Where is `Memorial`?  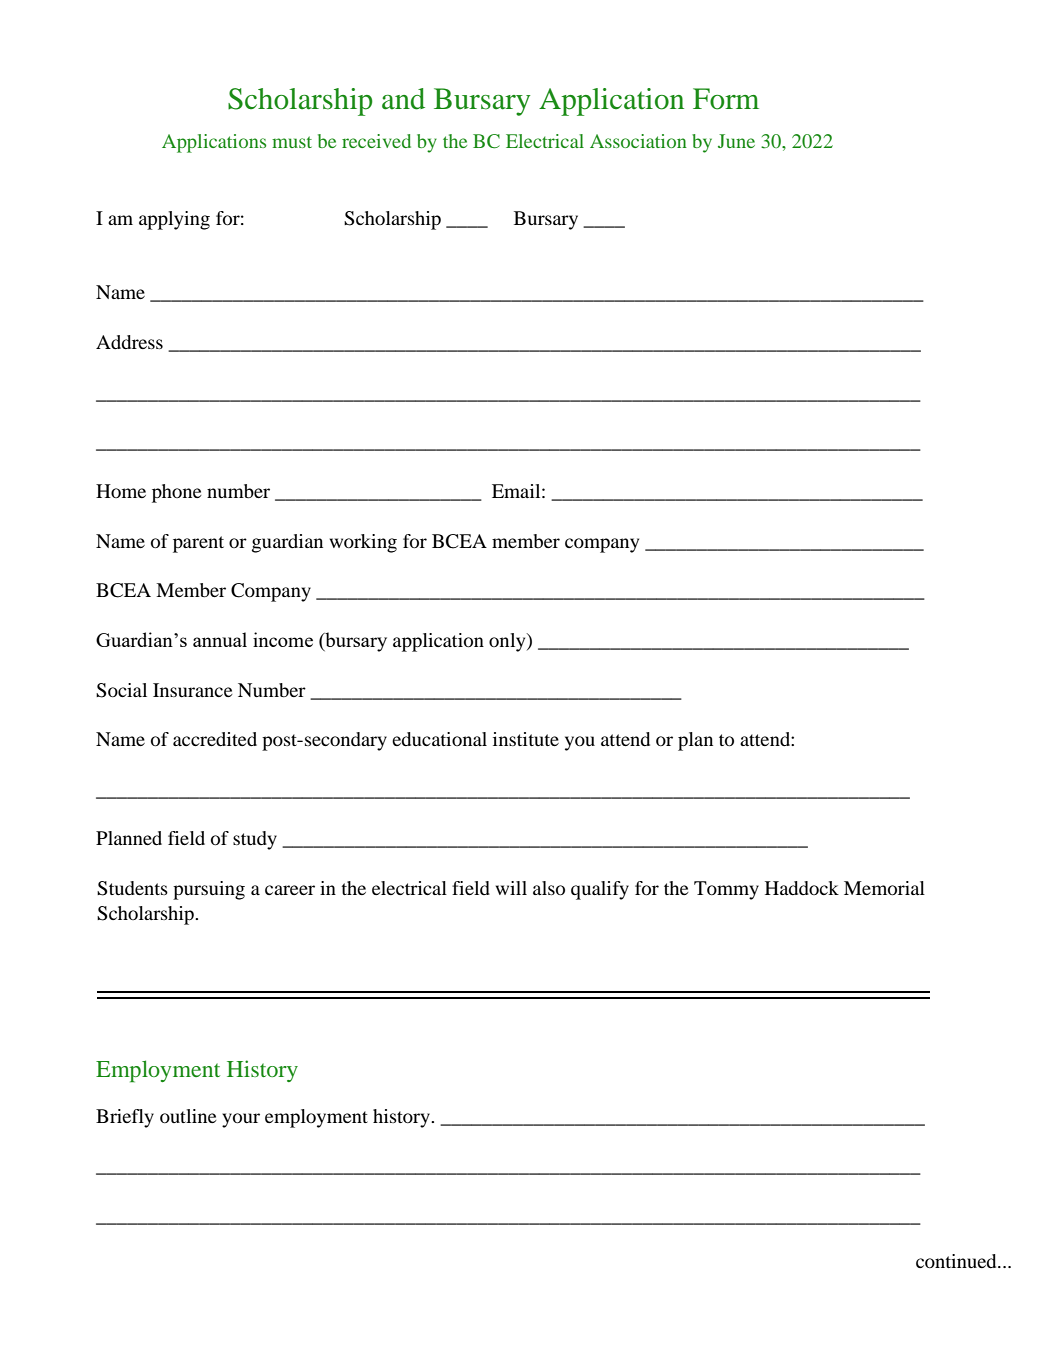
Memorial is located at coordinates (884, 888).
